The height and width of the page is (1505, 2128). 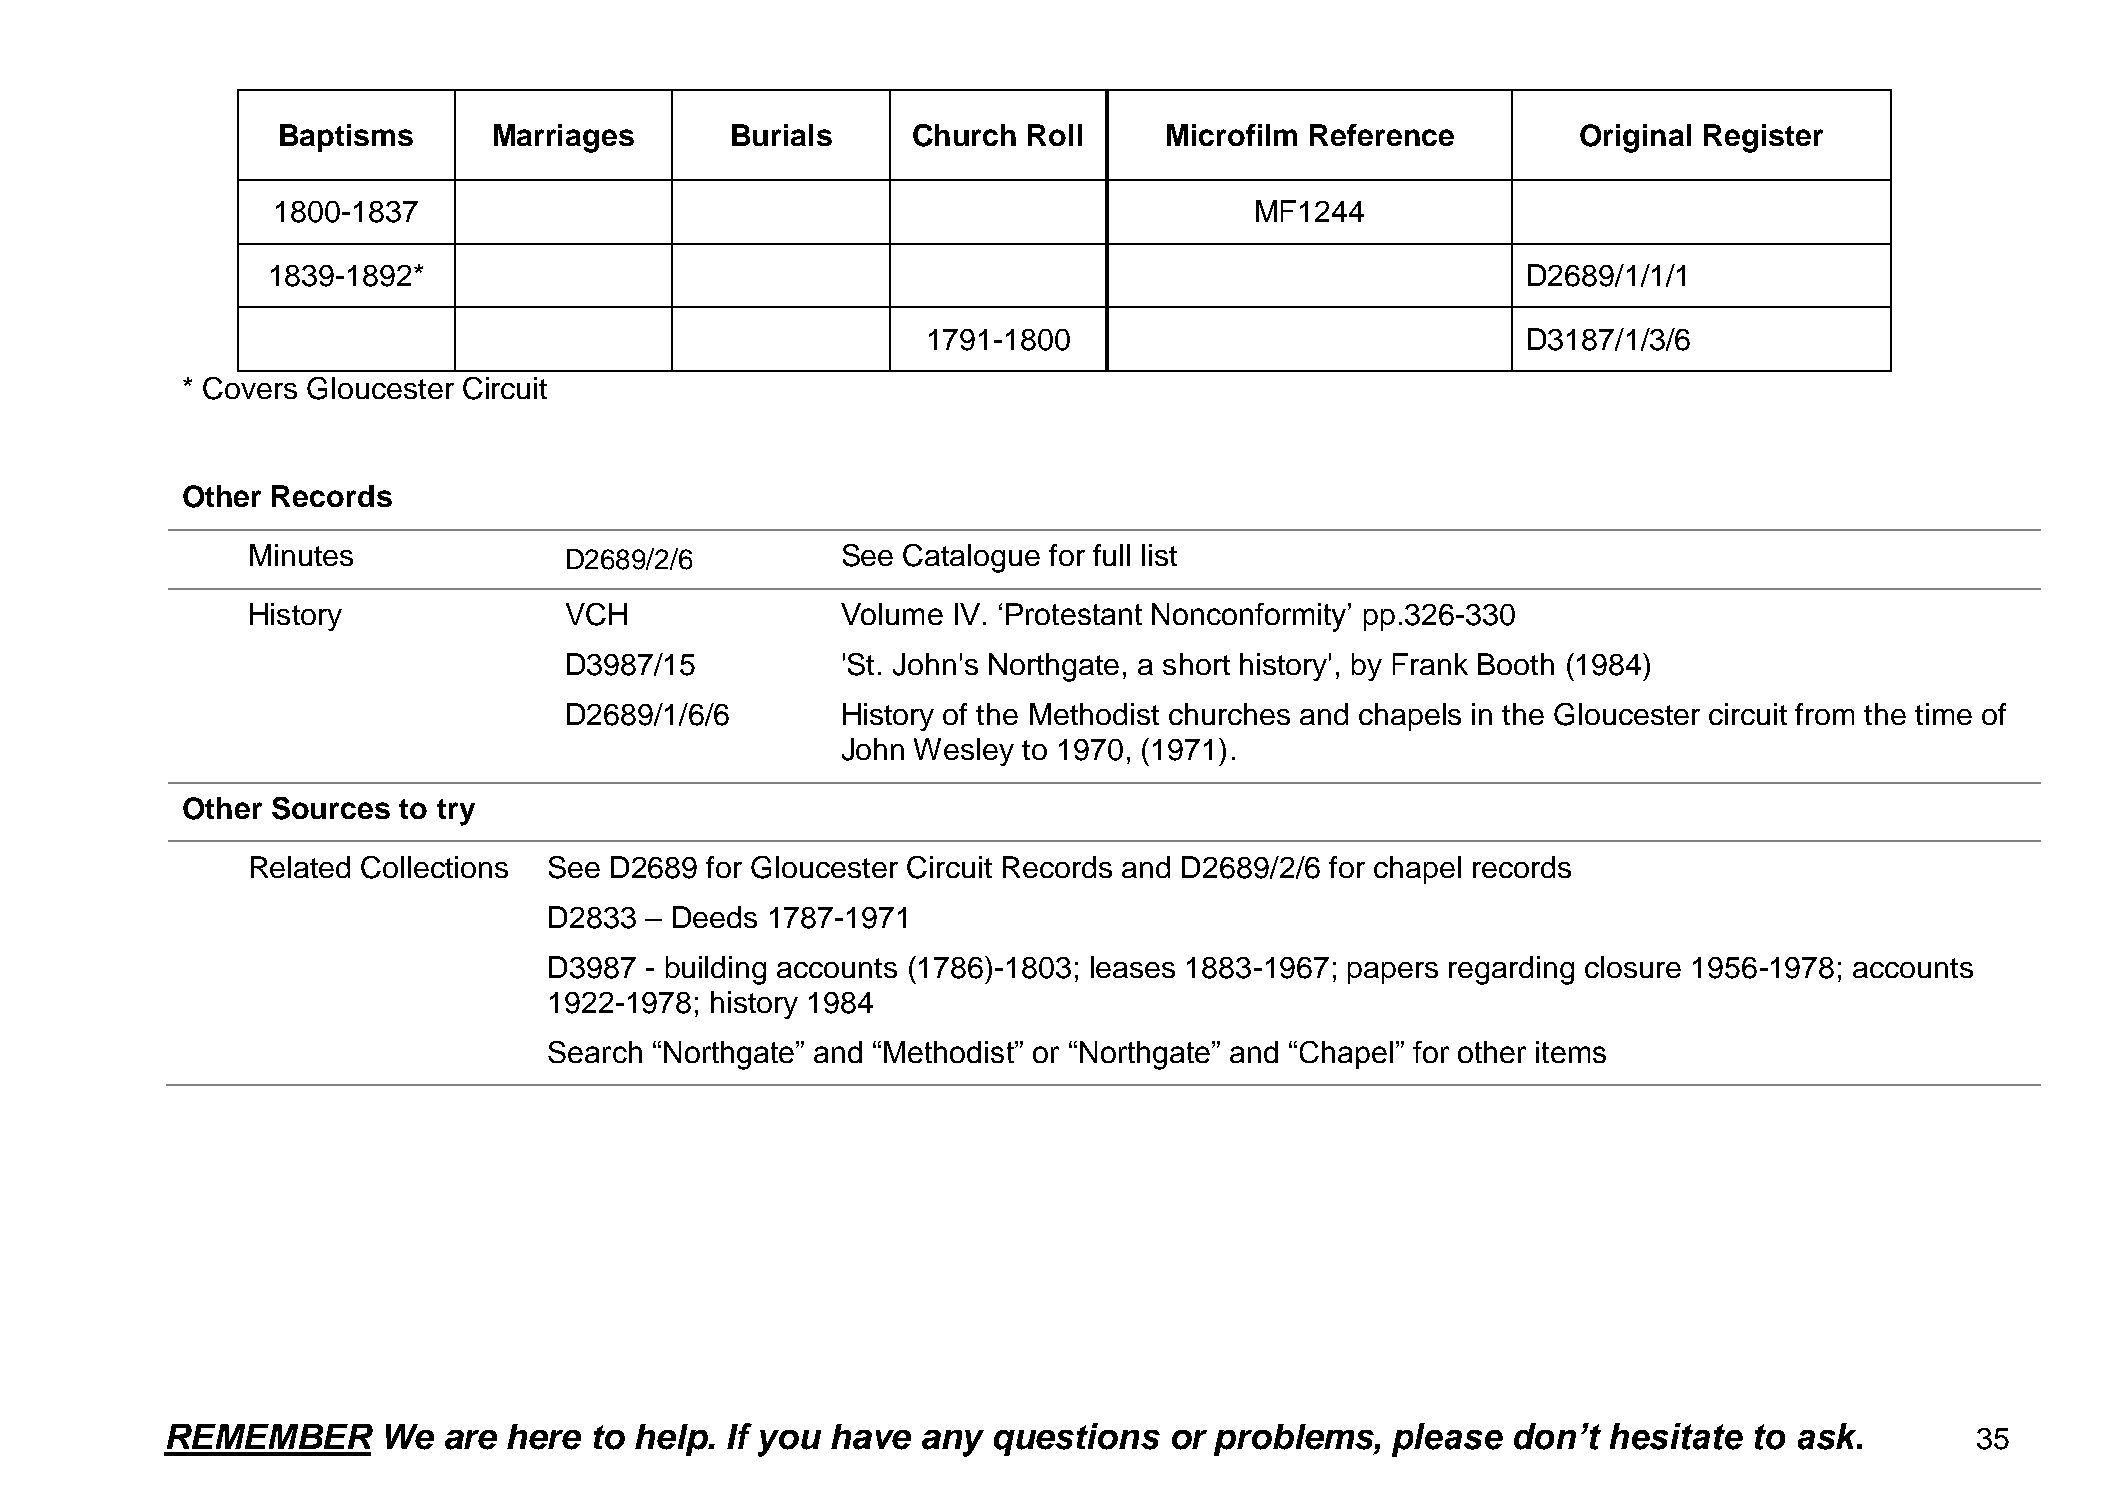 I want to click on Minutes, so click(x=301, y=555).
